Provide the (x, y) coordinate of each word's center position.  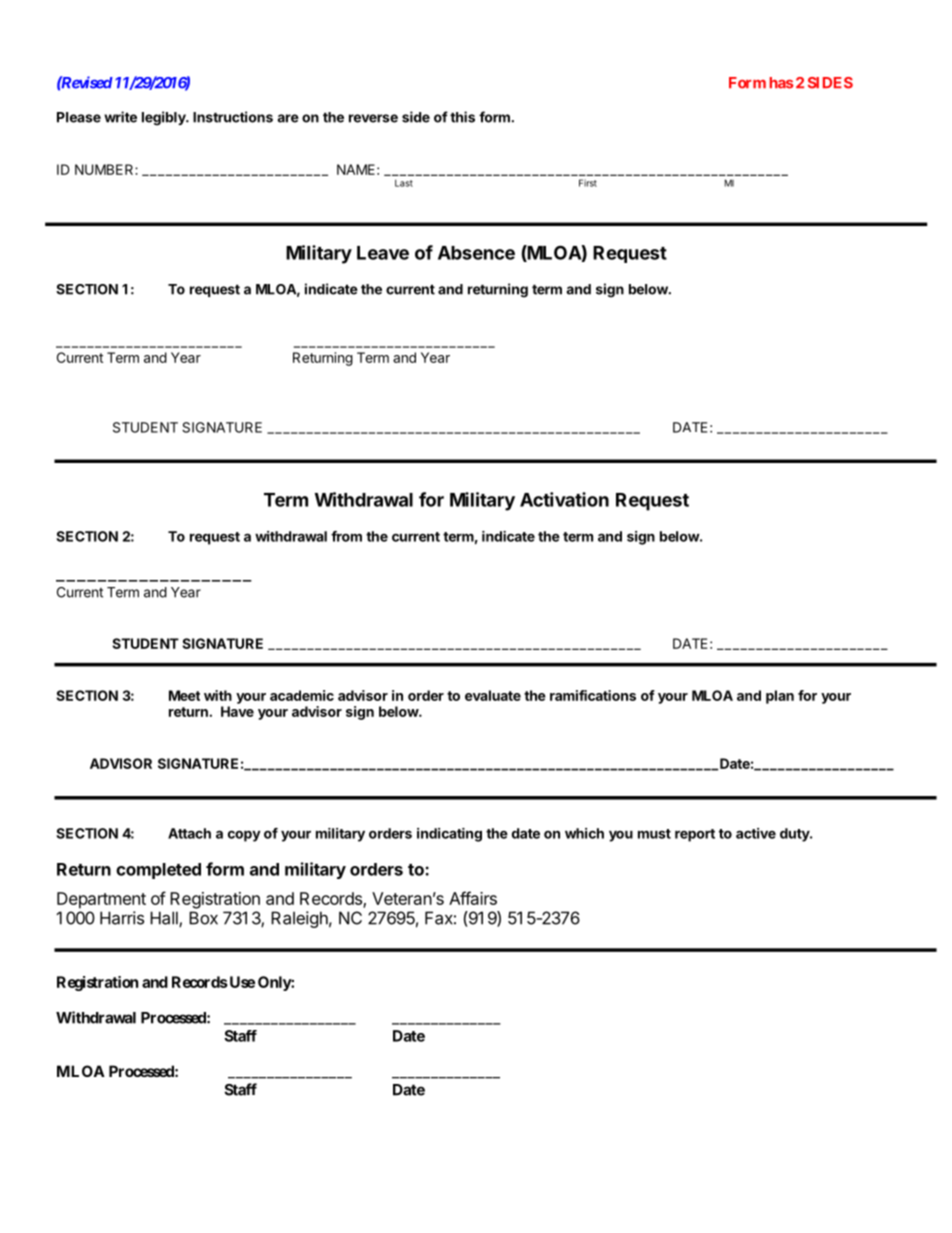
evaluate (493, 695)
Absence (476, 253)
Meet (184, 695)
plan (780, 697)
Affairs (473, 898)
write (120, 117)
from (346, 536)
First (588, 183)
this (462, 117)
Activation (564, 499)
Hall (165, 919)
